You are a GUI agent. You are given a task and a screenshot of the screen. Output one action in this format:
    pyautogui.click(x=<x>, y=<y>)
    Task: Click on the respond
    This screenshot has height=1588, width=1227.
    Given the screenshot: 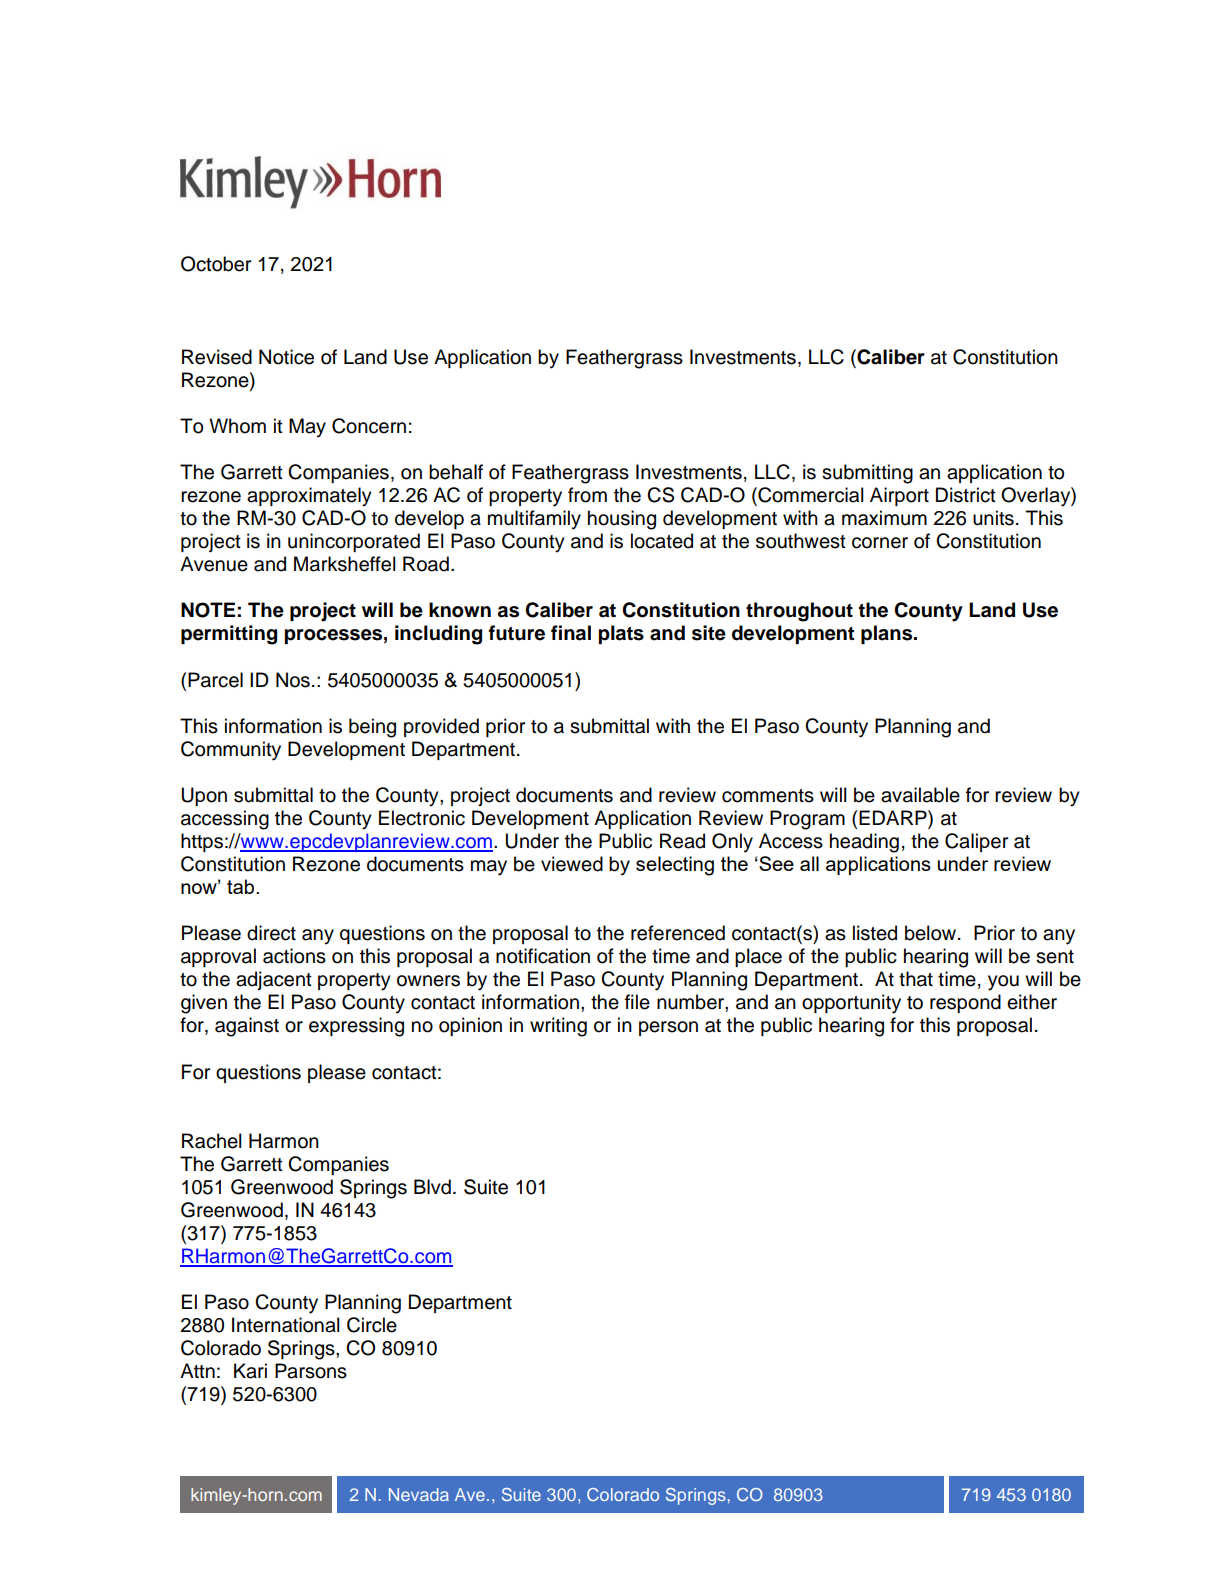 What is the action you would take?
    pyautogui.click(x=965, y=1003)
